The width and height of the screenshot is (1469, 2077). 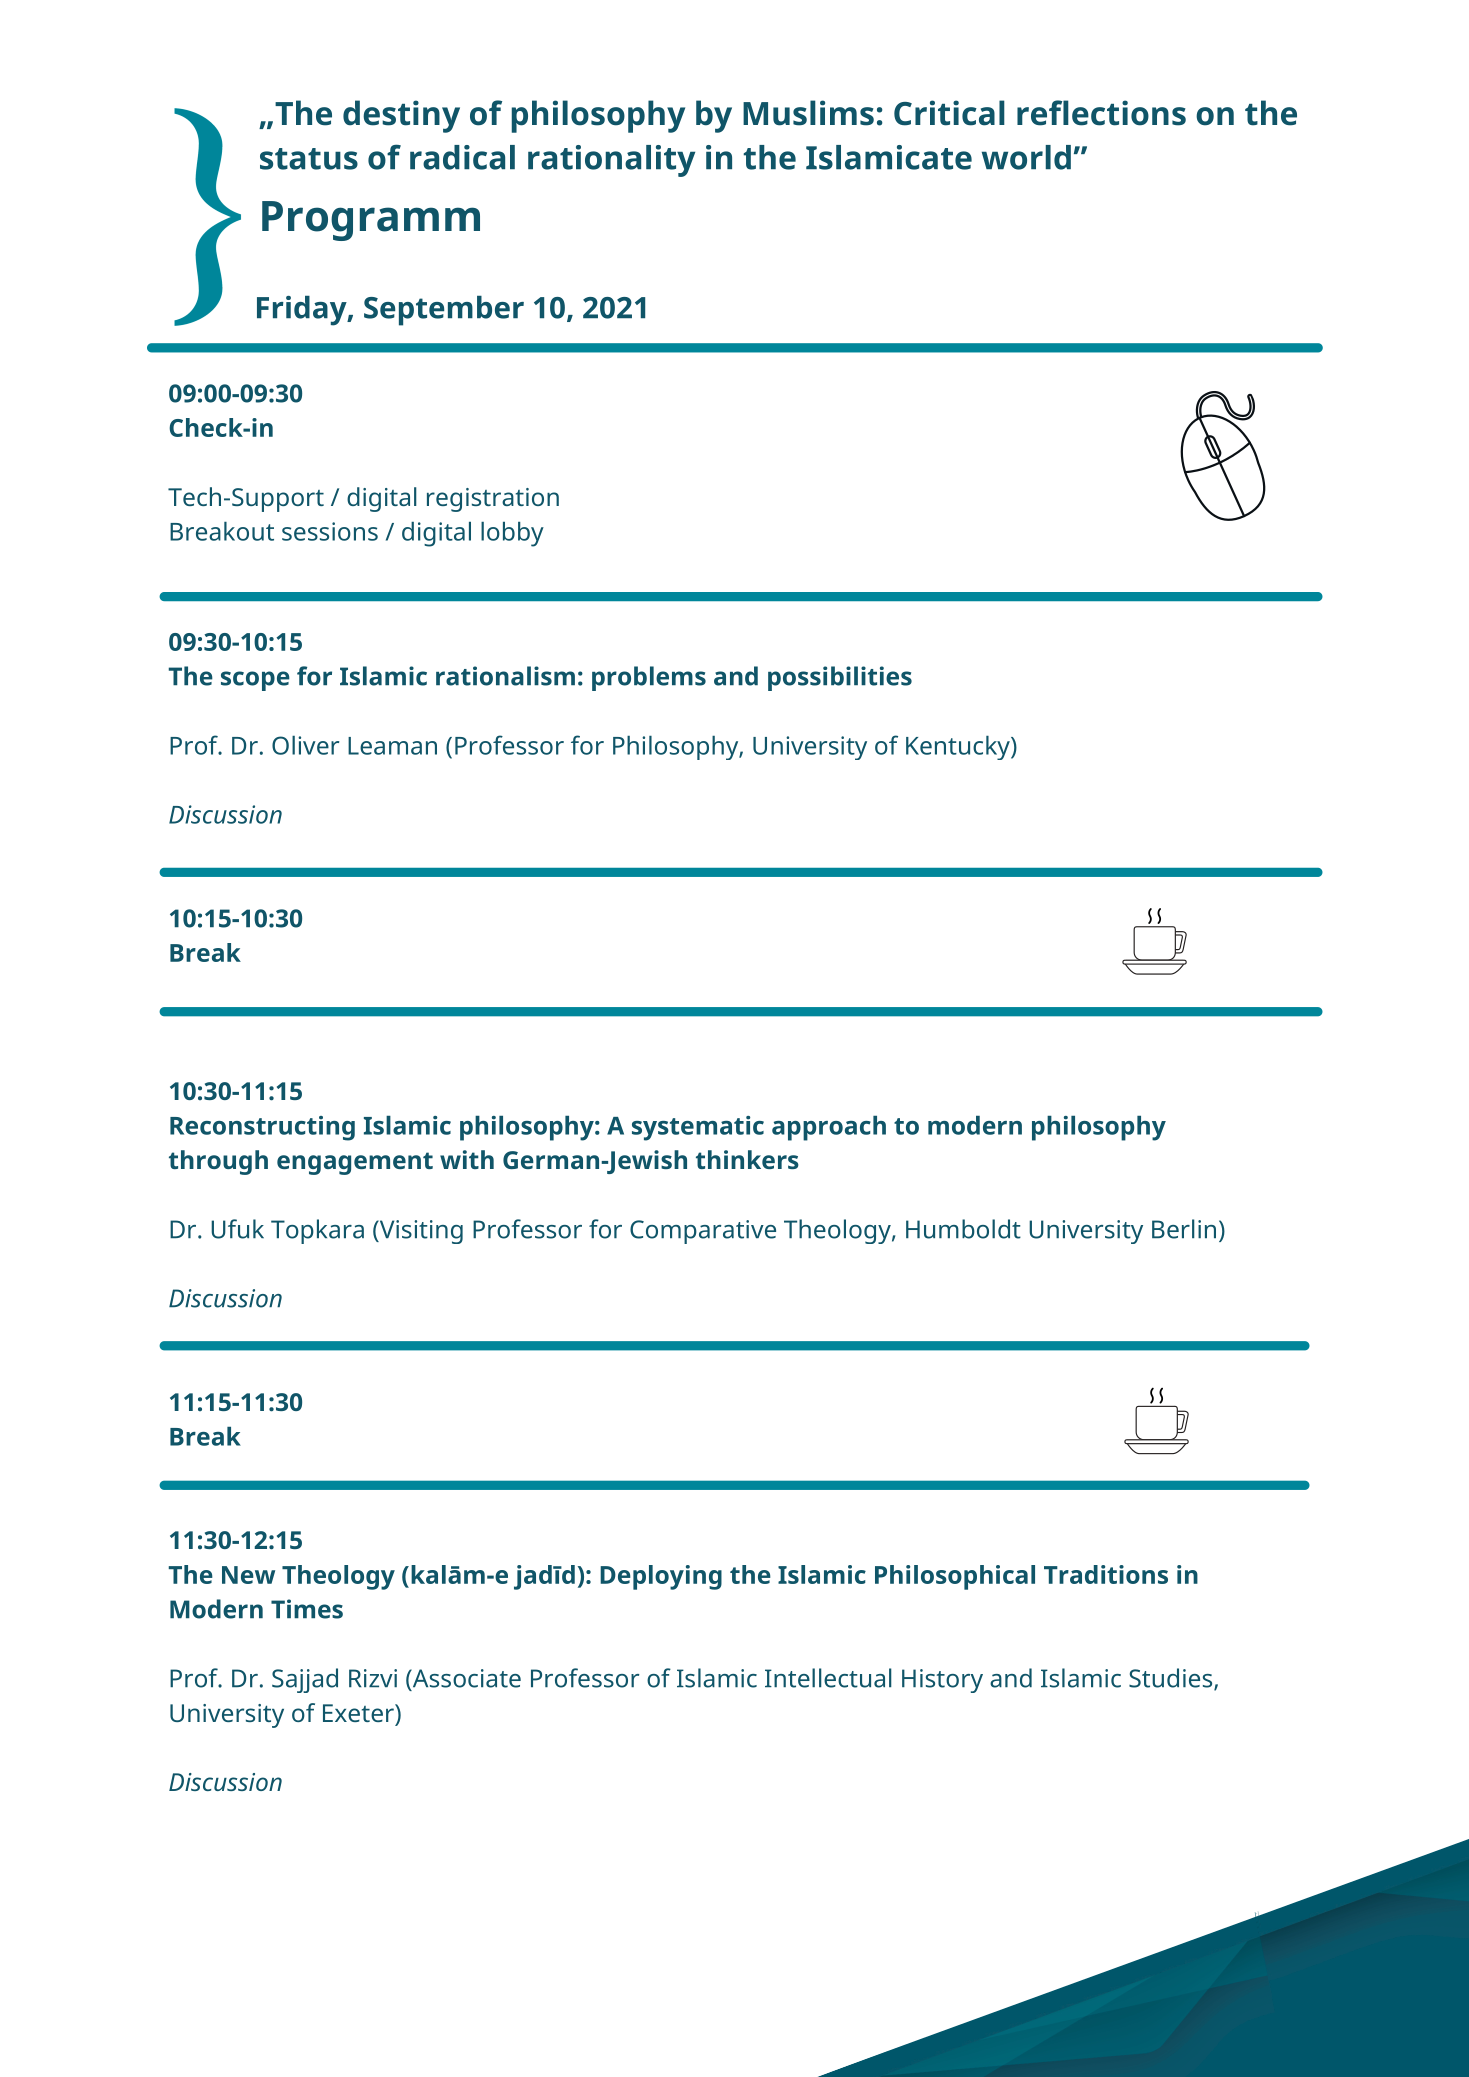 I want to click on Oliver, so click(x=305, y=745).
